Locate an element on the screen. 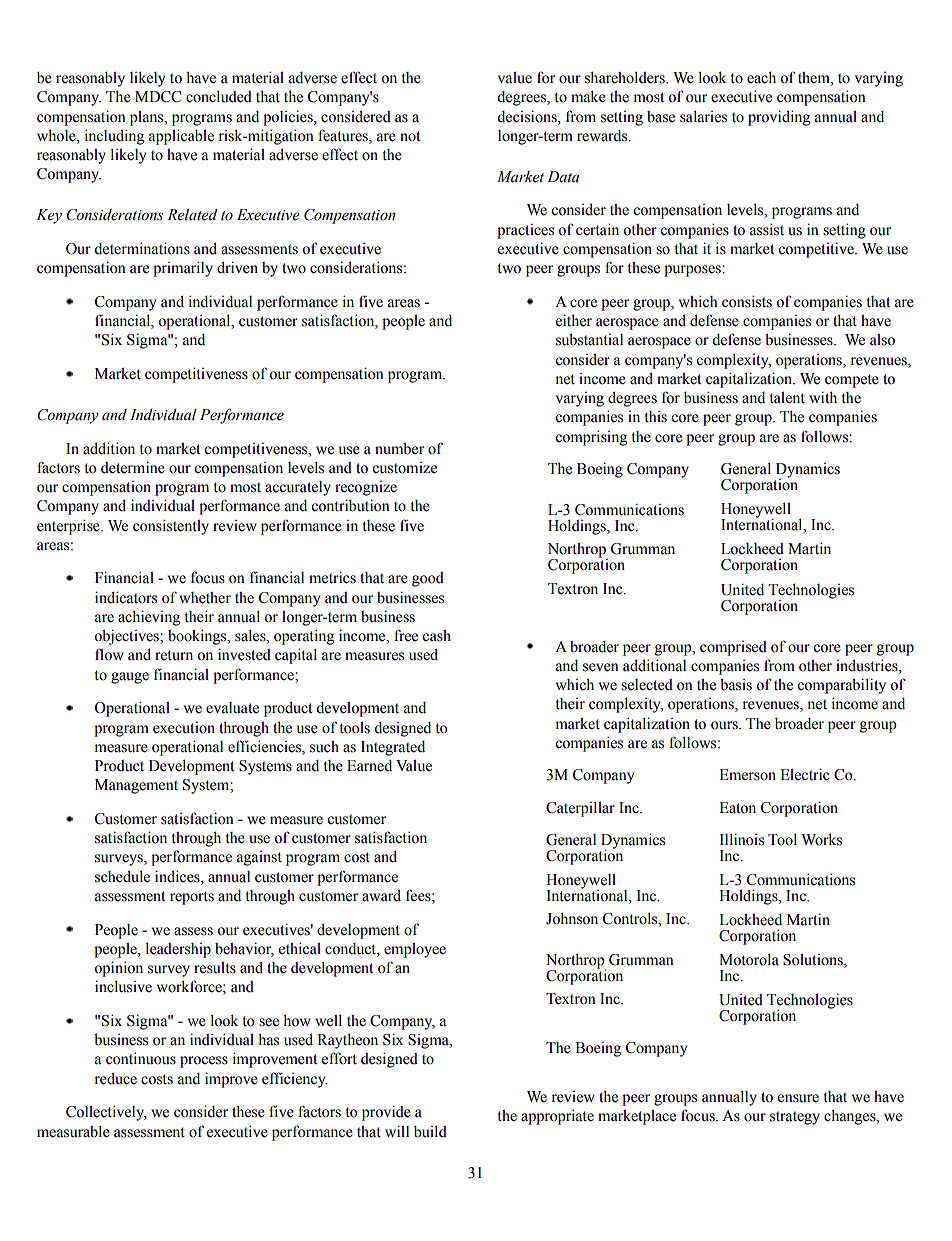  award is located at coordinates (381, 896).
